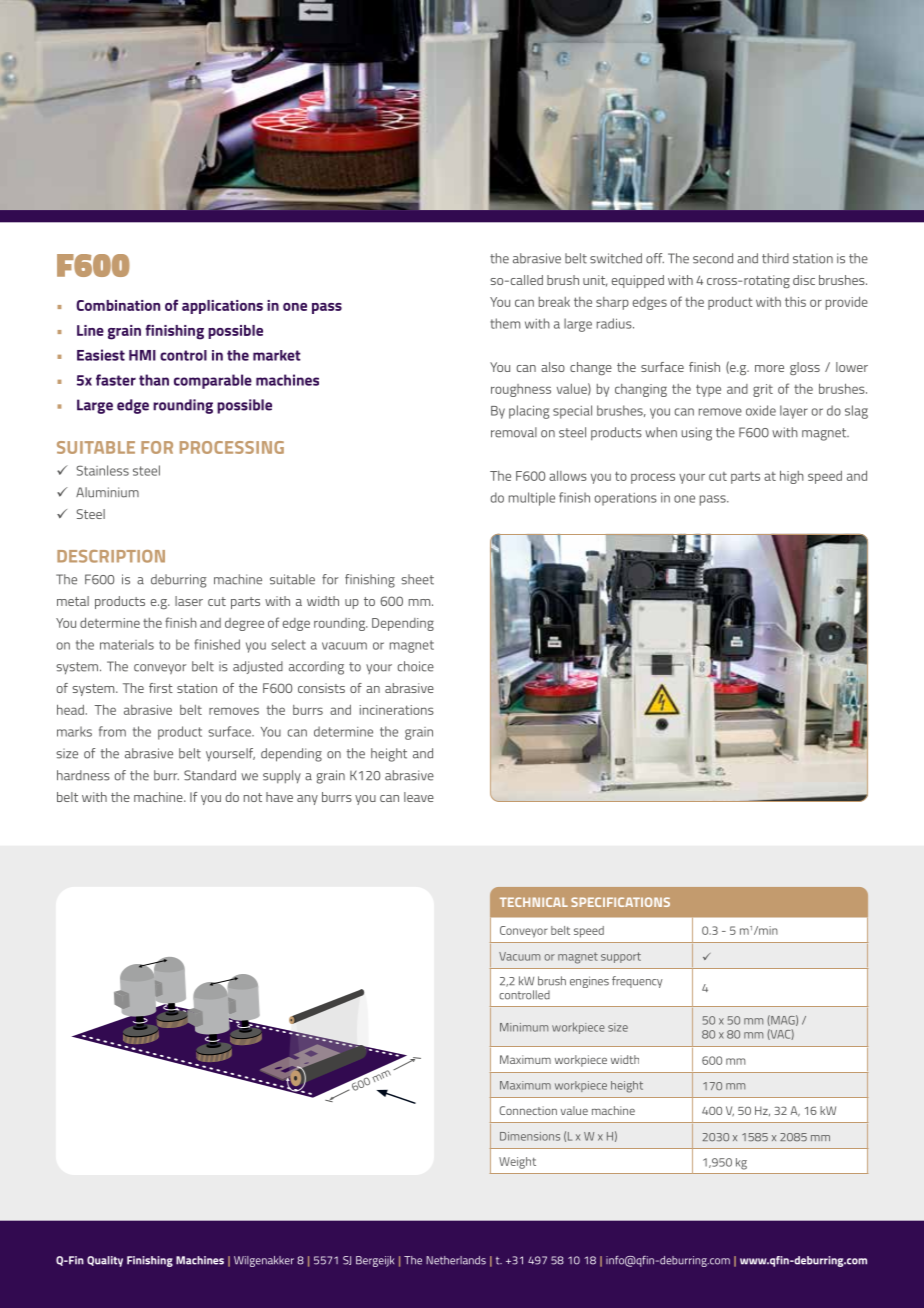 This screenshot has width=924, height=1308. I want to click on Standard, so click(210, 775).
